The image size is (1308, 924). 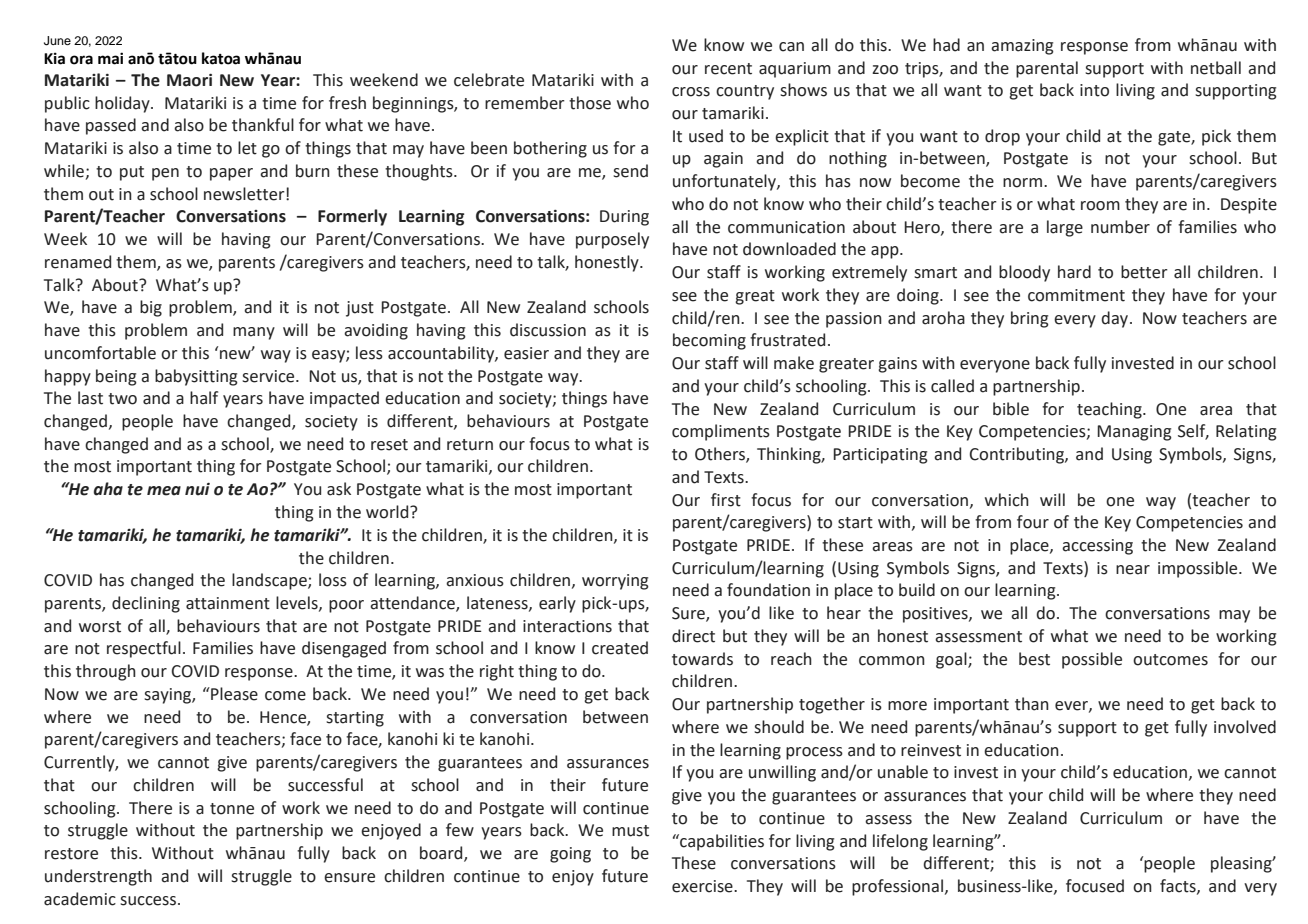 I want to click on into, so click(x=1094, y=90).
